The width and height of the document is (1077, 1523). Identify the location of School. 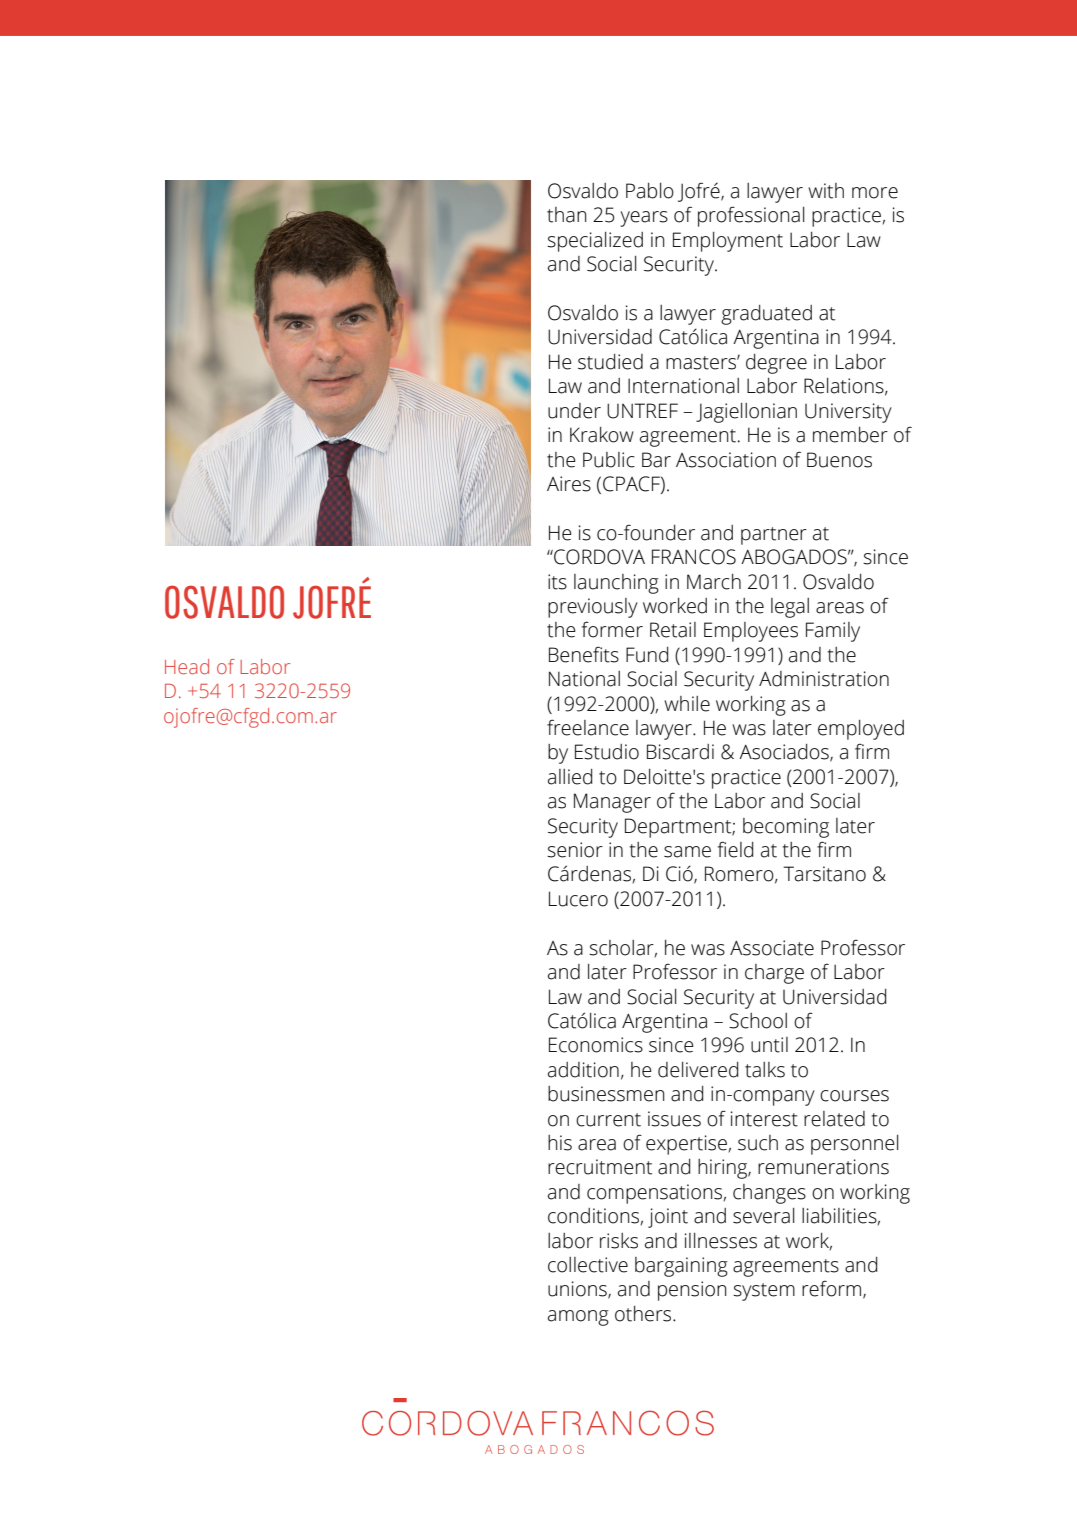
(758, 1021).
